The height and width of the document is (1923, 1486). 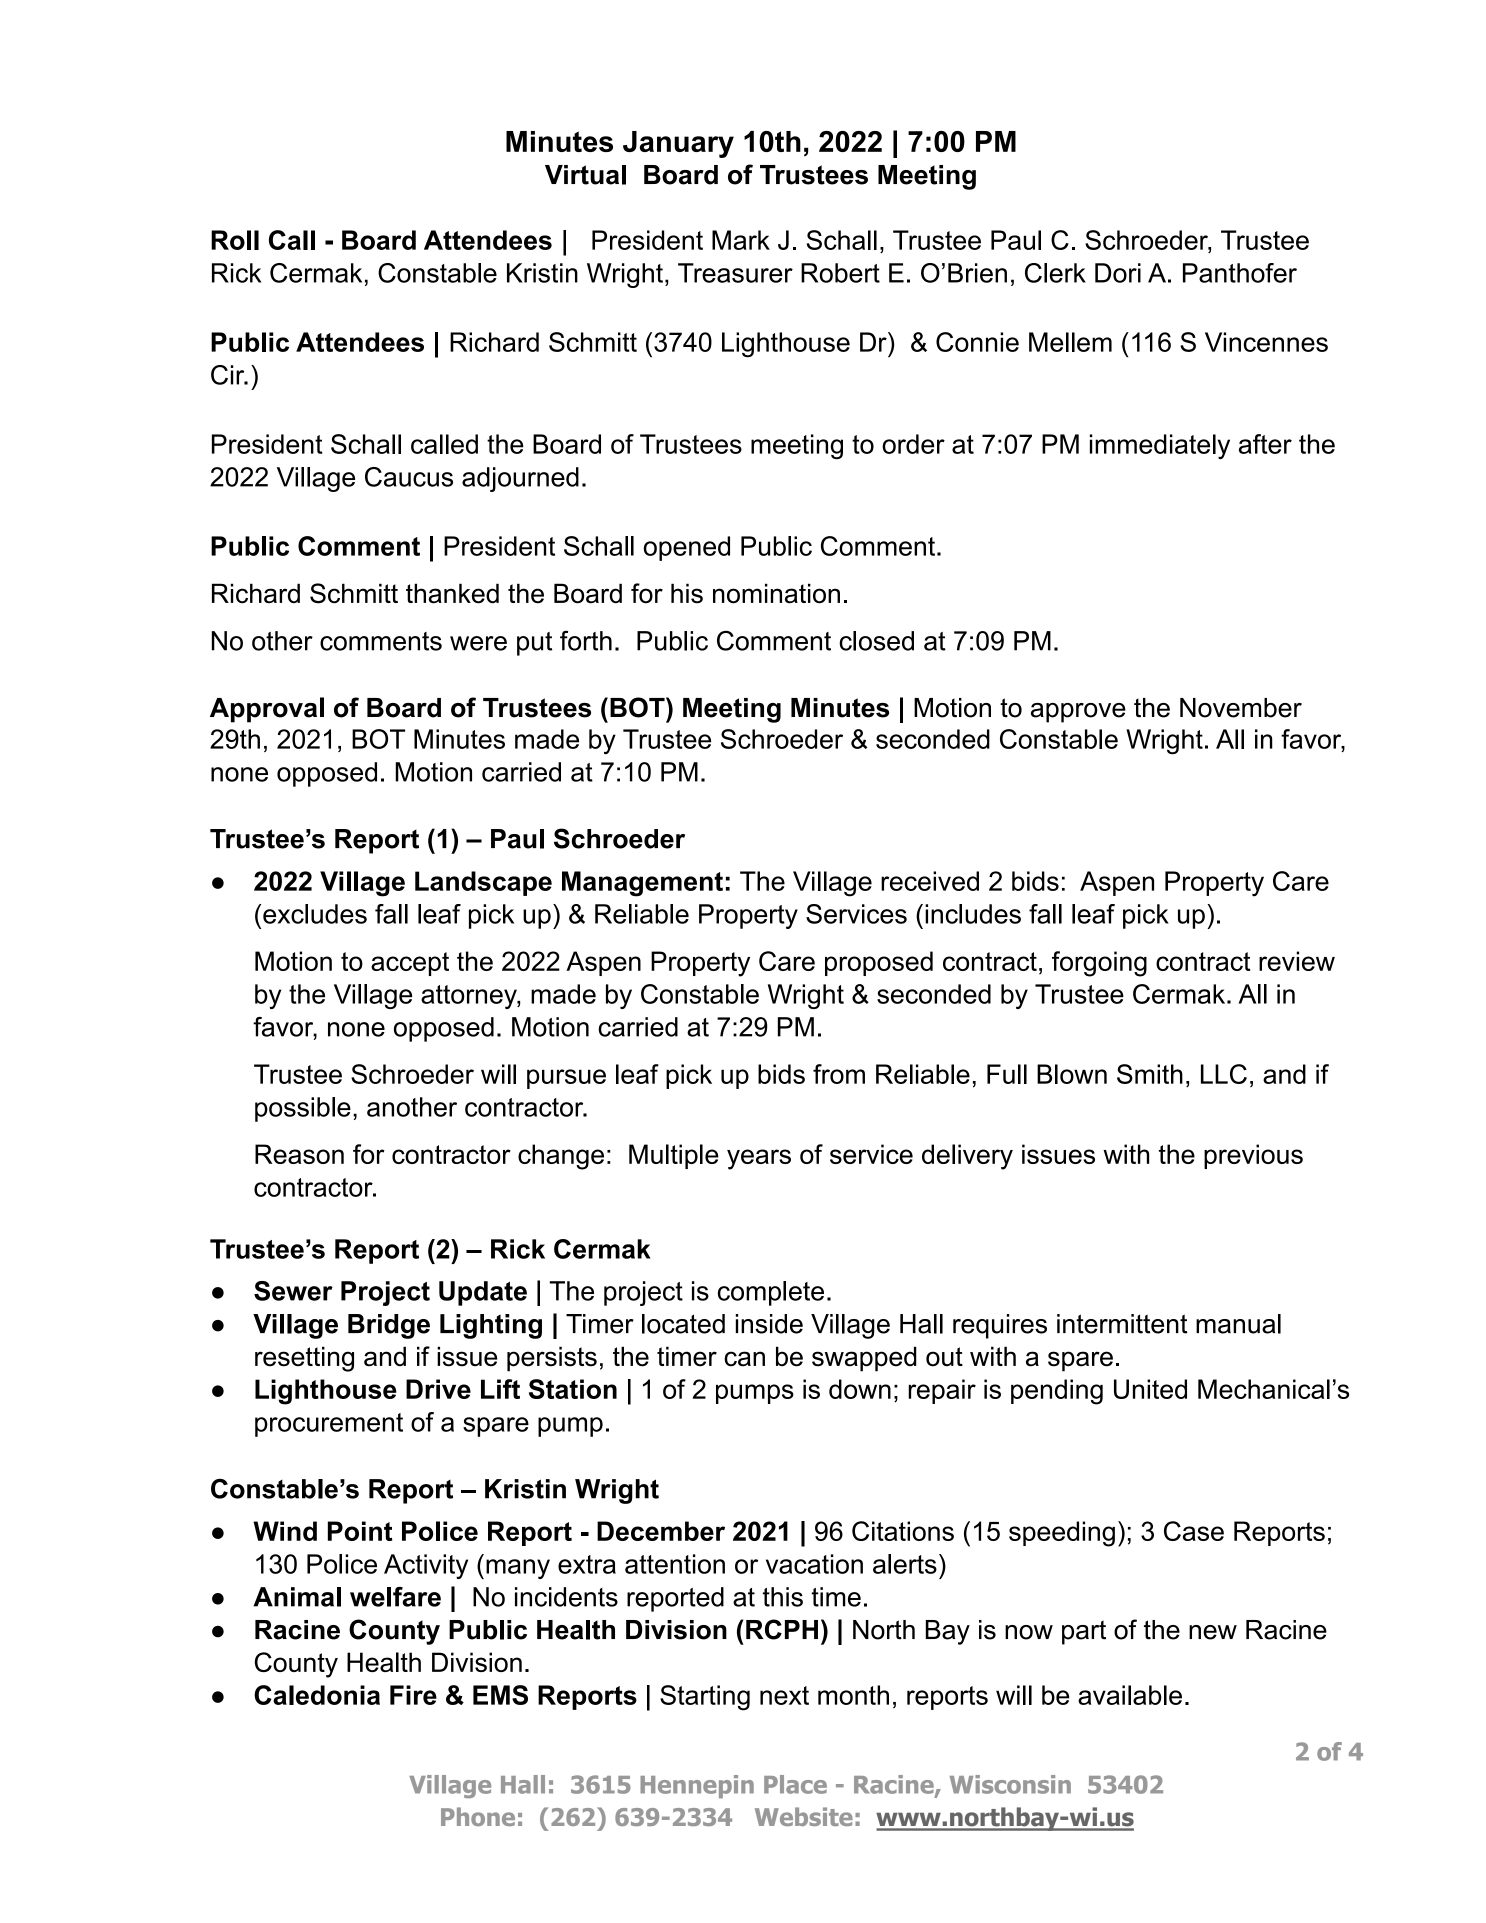 What do you see at coordinates (795, 1784) in the document?
I see `Place` at bounding box center [795, 1784].
